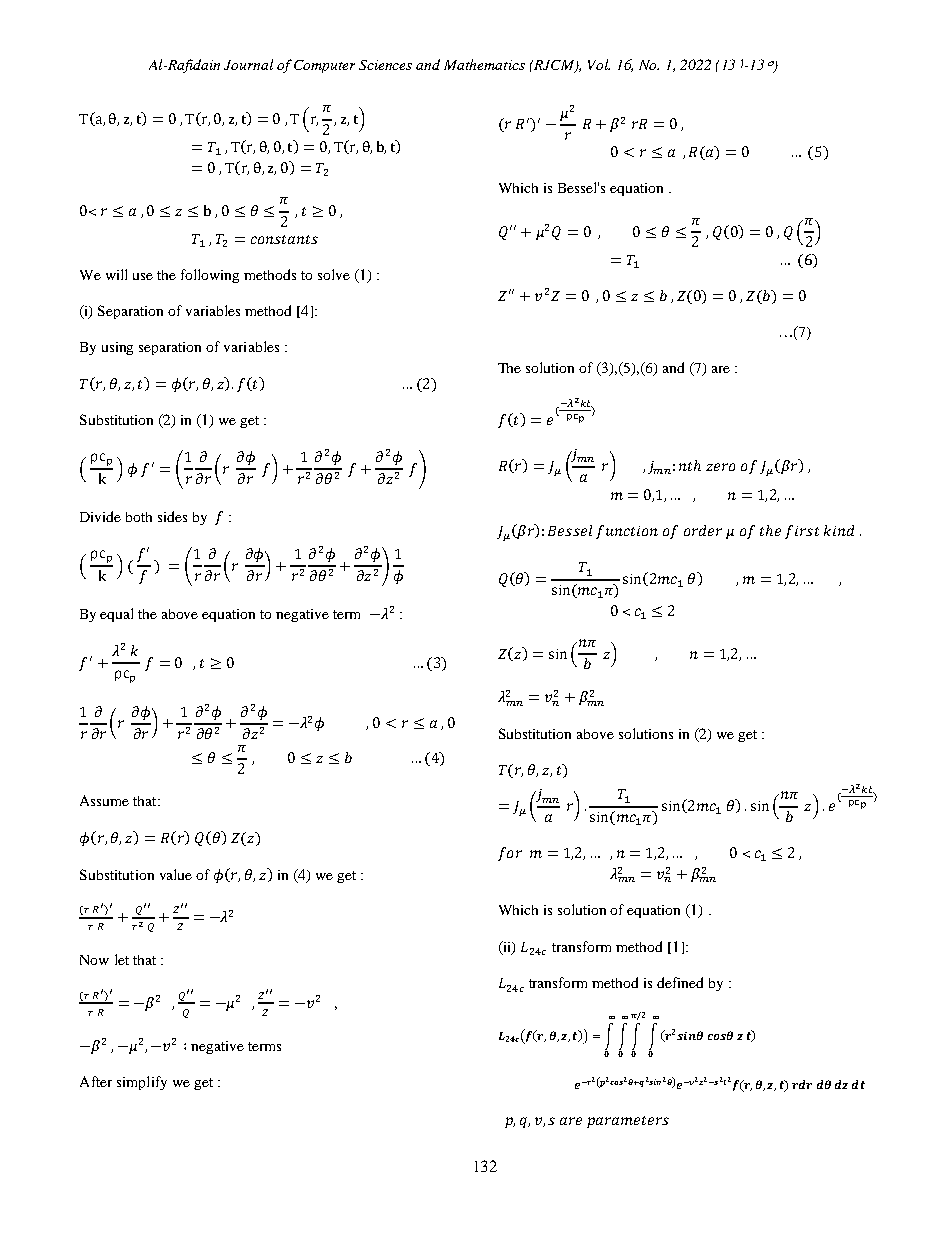 This screenshot has width=952, height=1233. What do you see at coordinates (680, 982) in the screenshot?
I see `defined` at bounding box center [680, 982].
